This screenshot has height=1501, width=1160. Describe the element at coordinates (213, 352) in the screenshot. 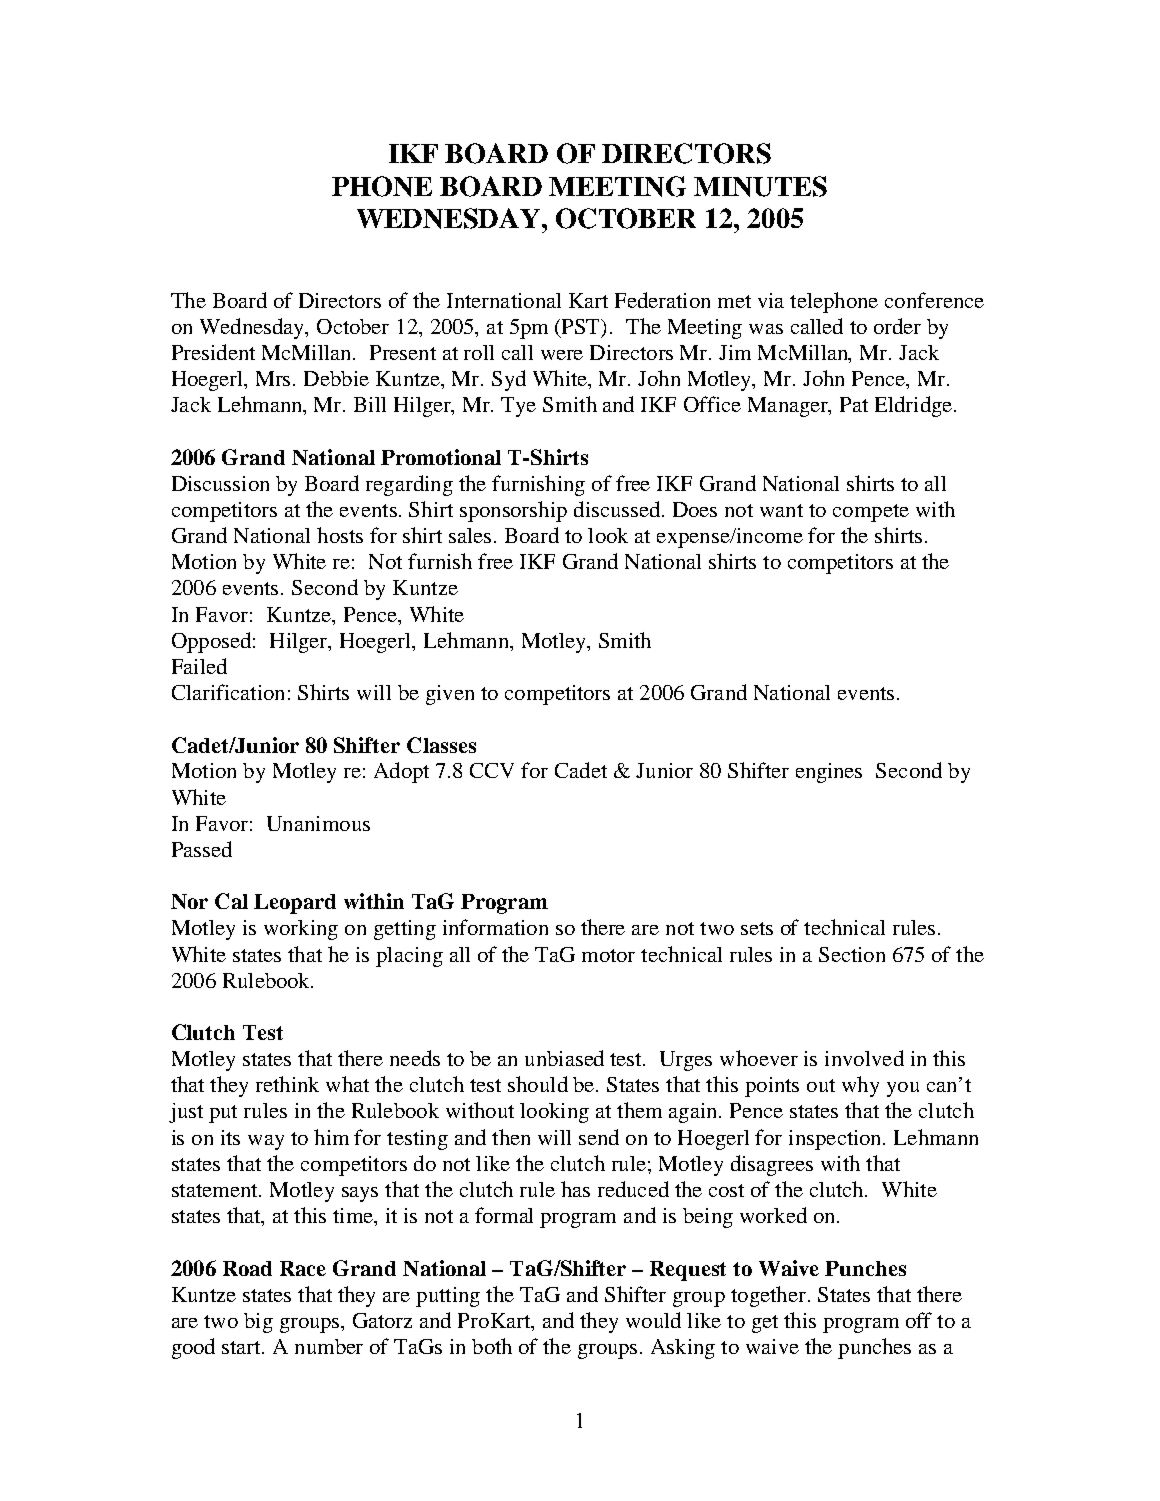

I see `President` at that location.
